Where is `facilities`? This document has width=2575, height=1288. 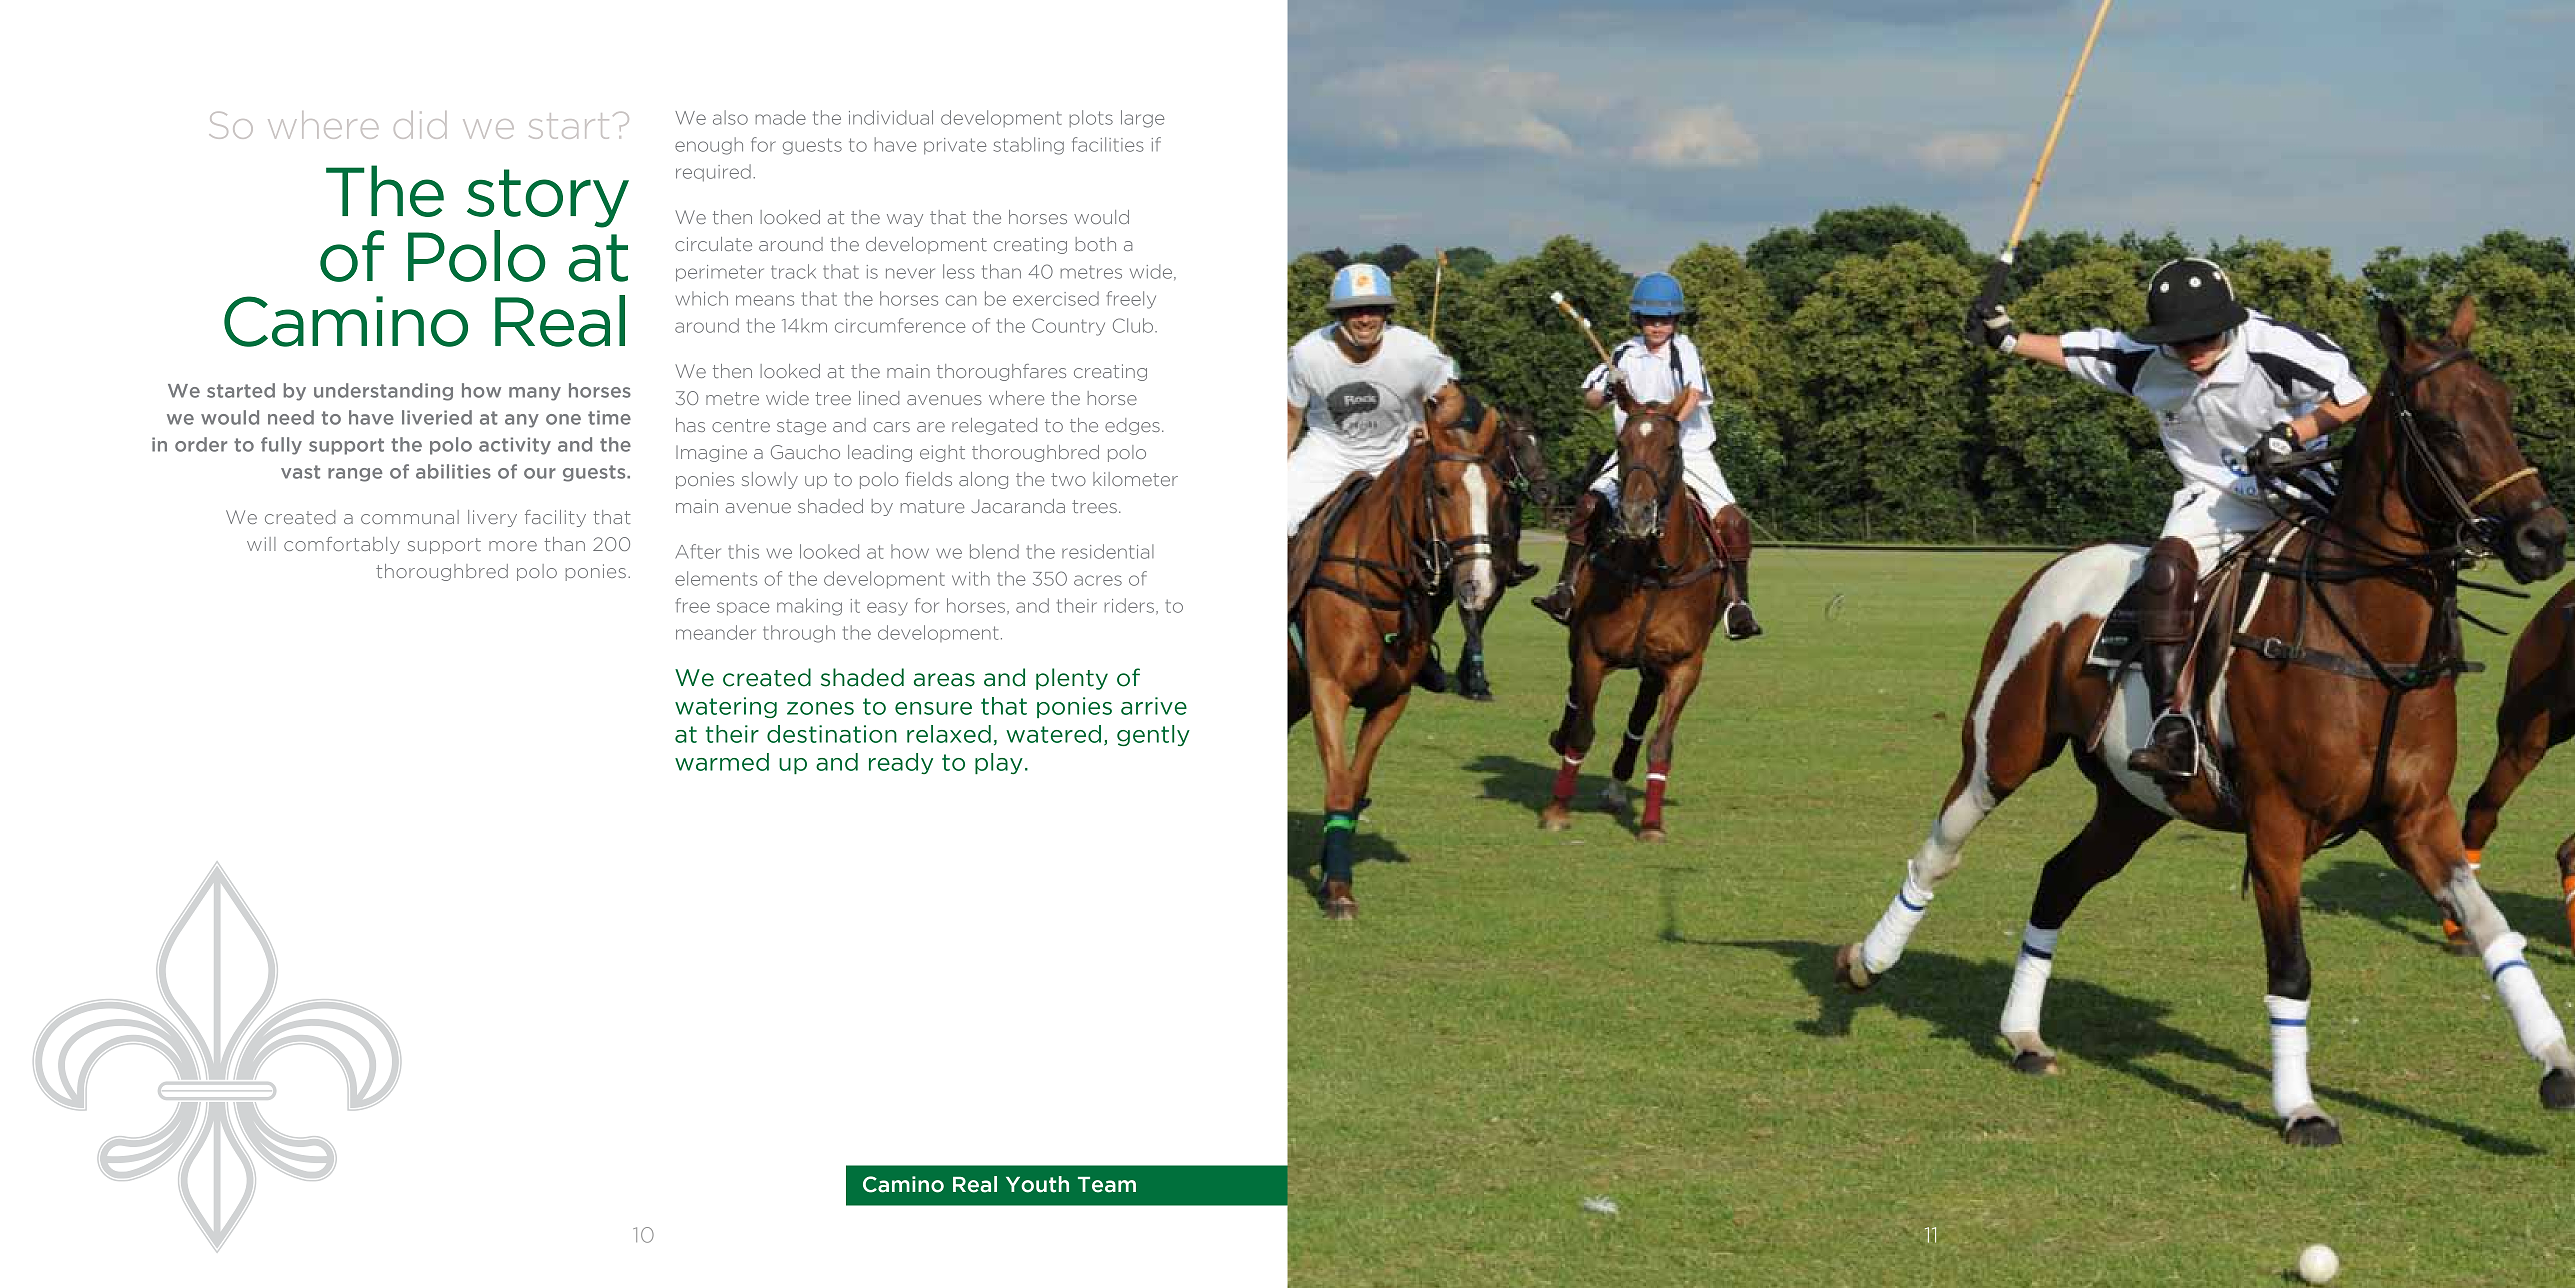
facilities is located at coordinates (1108, 144).
